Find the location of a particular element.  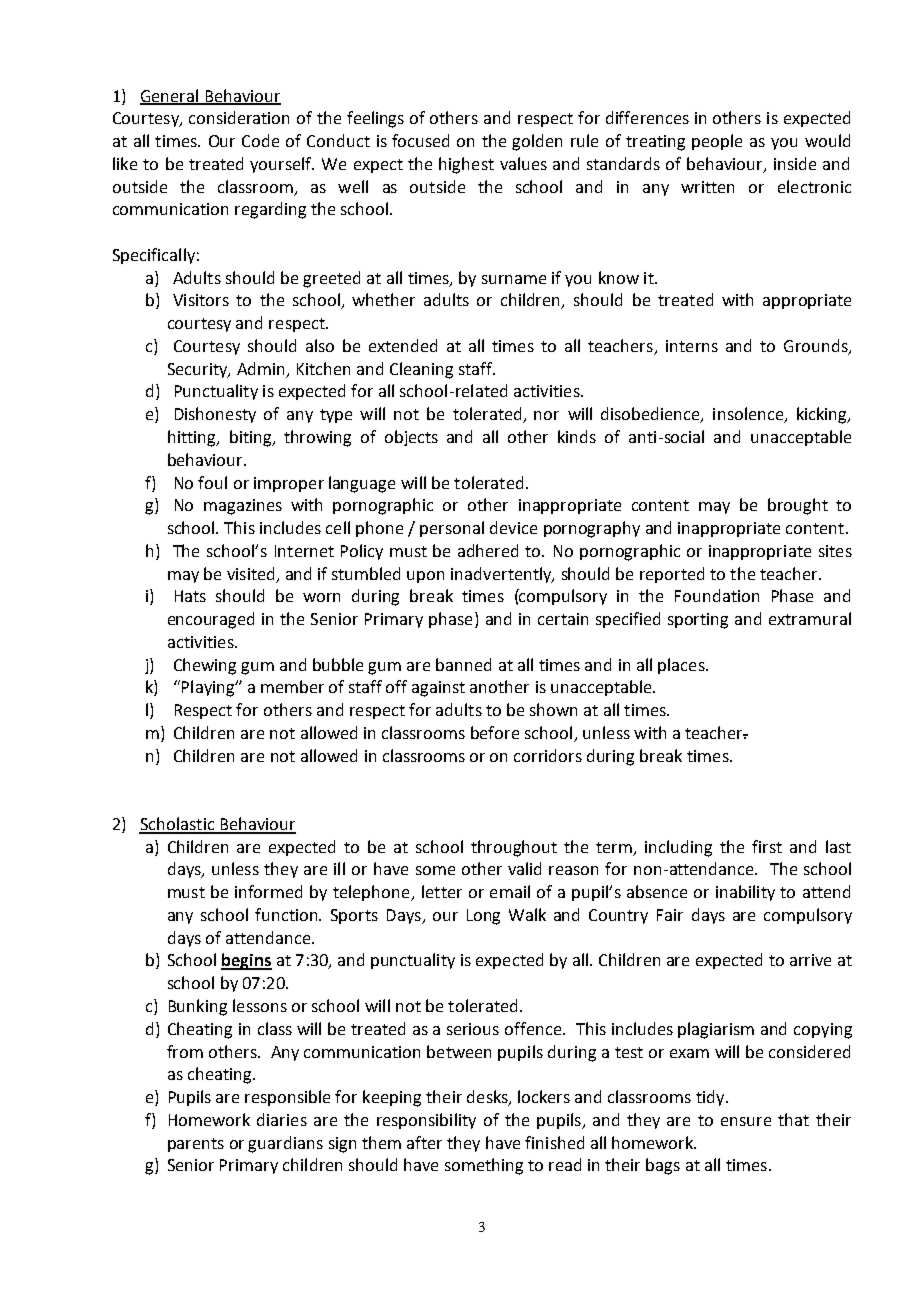

email is located at coordinates (510, 891).
